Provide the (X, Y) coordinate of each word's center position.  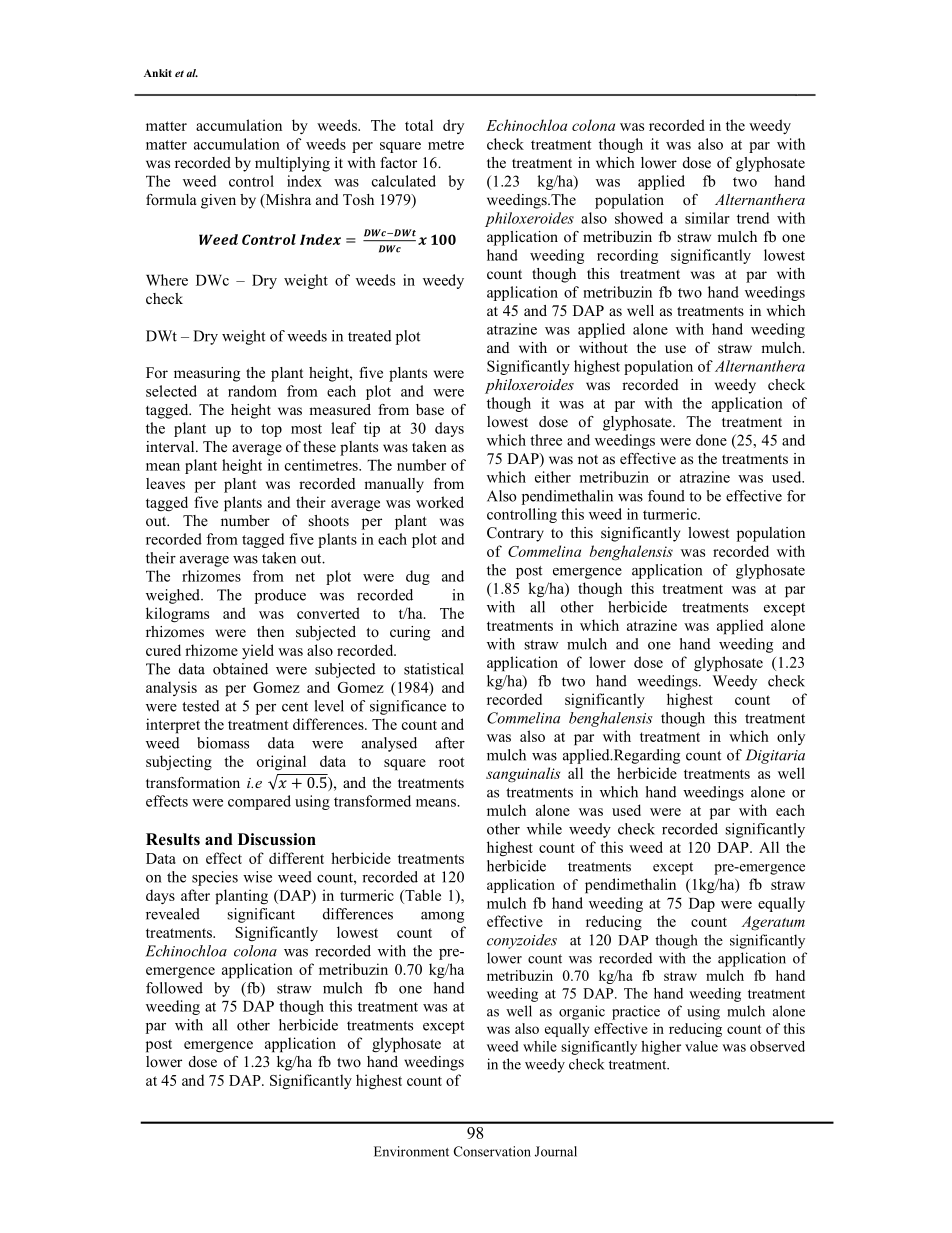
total (419, 125)
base (430, 409)
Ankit (158, 73)
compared (259, 802)
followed (174, 988)
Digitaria (775, 756)
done (711, 440)
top (271, 430)
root (452, 762)
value (701, 1046)
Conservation (492, 1151)
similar (707, 218)
